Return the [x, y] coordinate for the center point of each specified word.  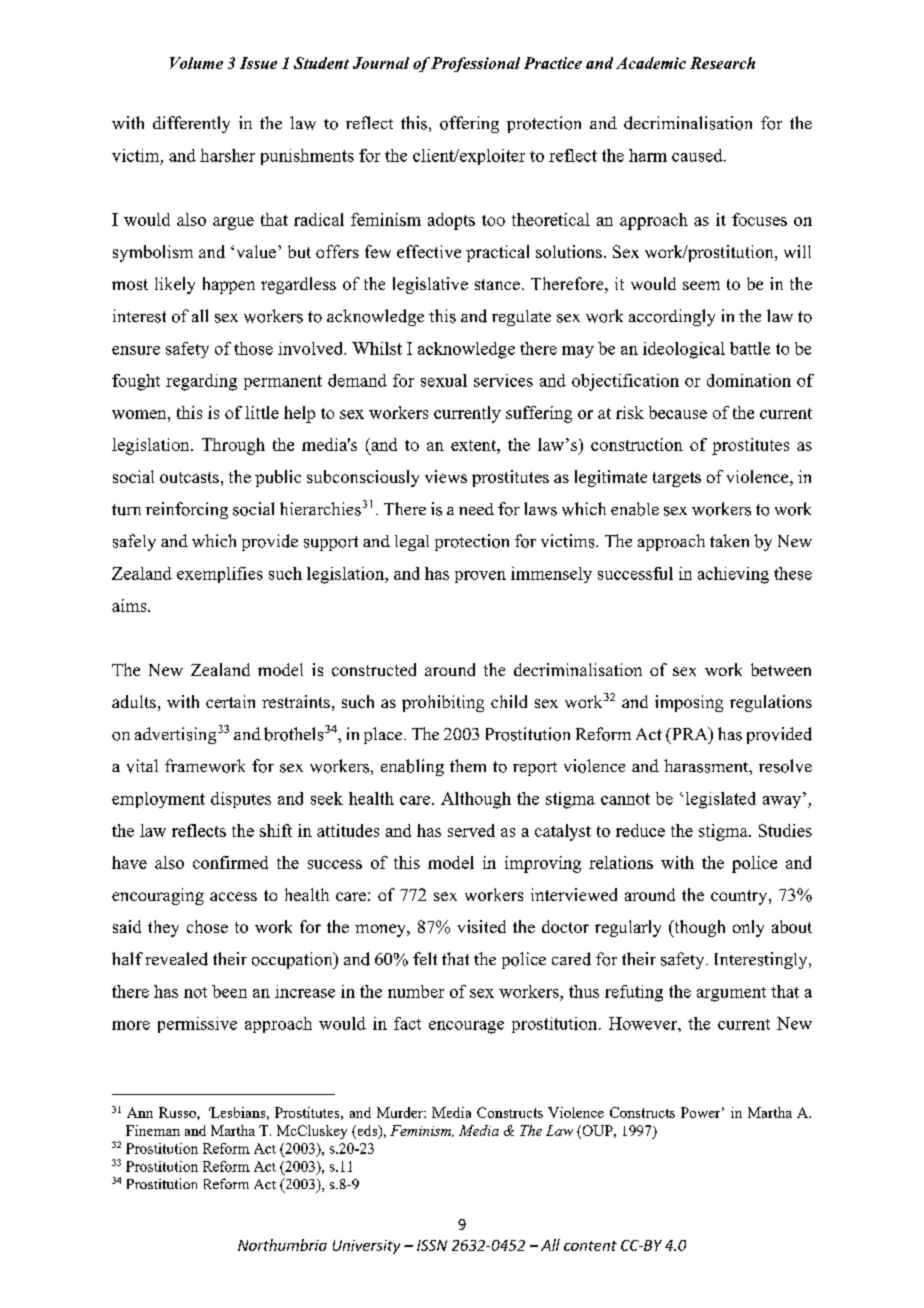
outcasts [189, 477]
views [446, 476]
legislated [721, 800]
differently [191, 124]
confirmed [230, 862]
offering [469, 124]
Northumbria [282, 1245]
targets [677, 479]
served [471, 830]
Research [722, 63]
